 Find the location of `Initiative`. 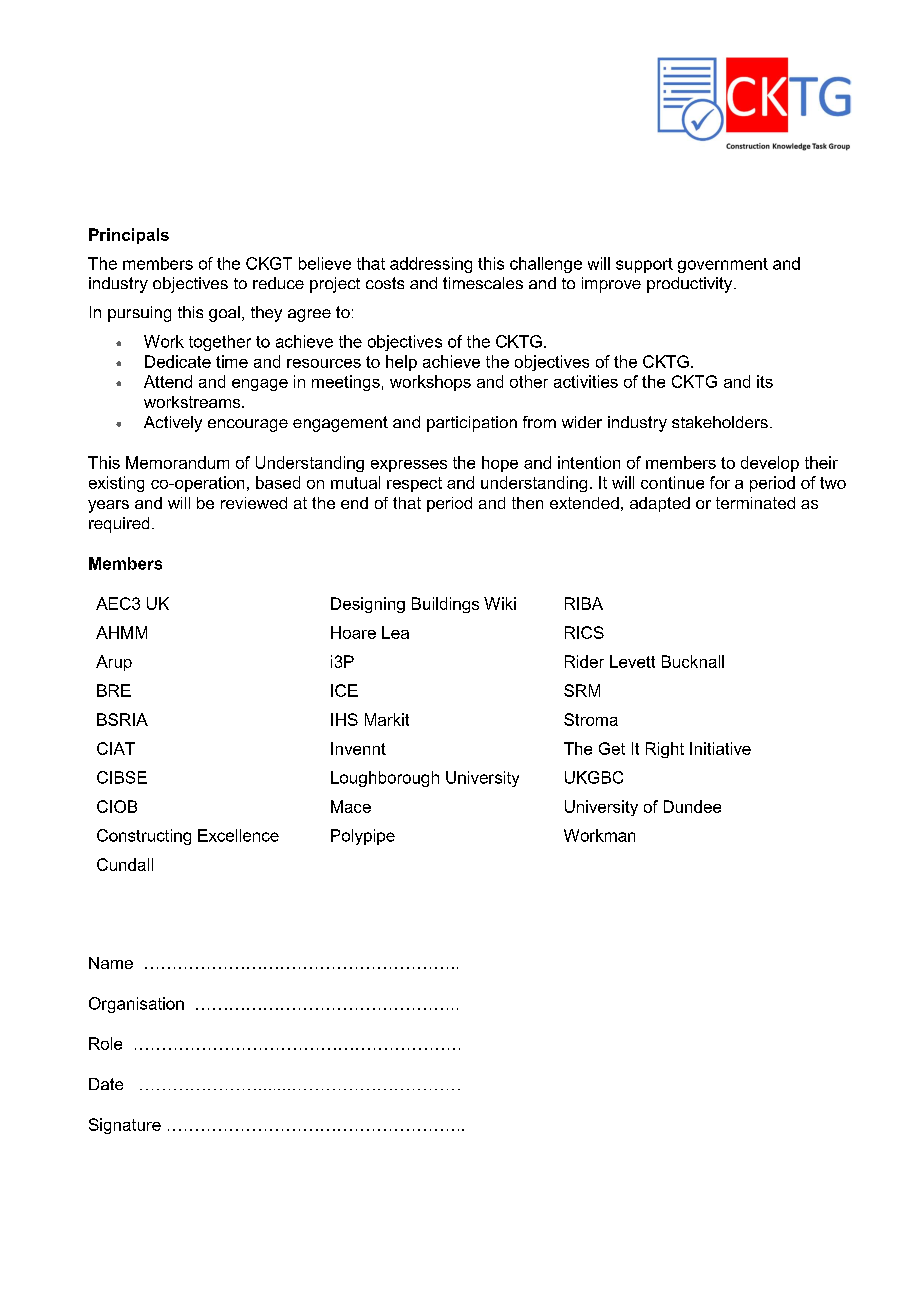

Initiative is located at coordinates (720, 748).
